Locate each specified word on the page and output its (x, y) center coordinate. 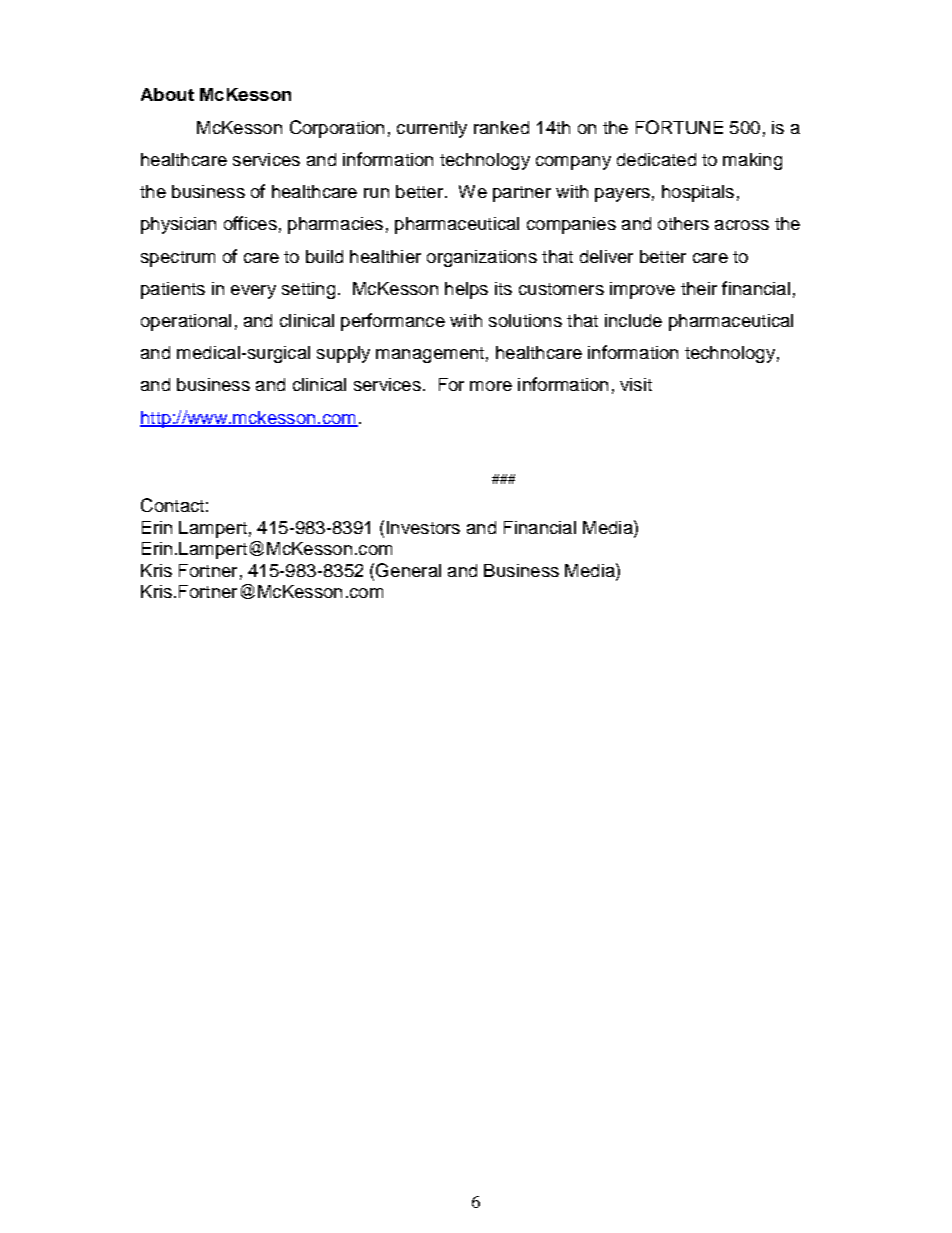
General (408, 570)
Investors (423, 527)
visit (636, 384)
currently (432, 129)
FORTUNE (679, 127)
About (167, 94)
